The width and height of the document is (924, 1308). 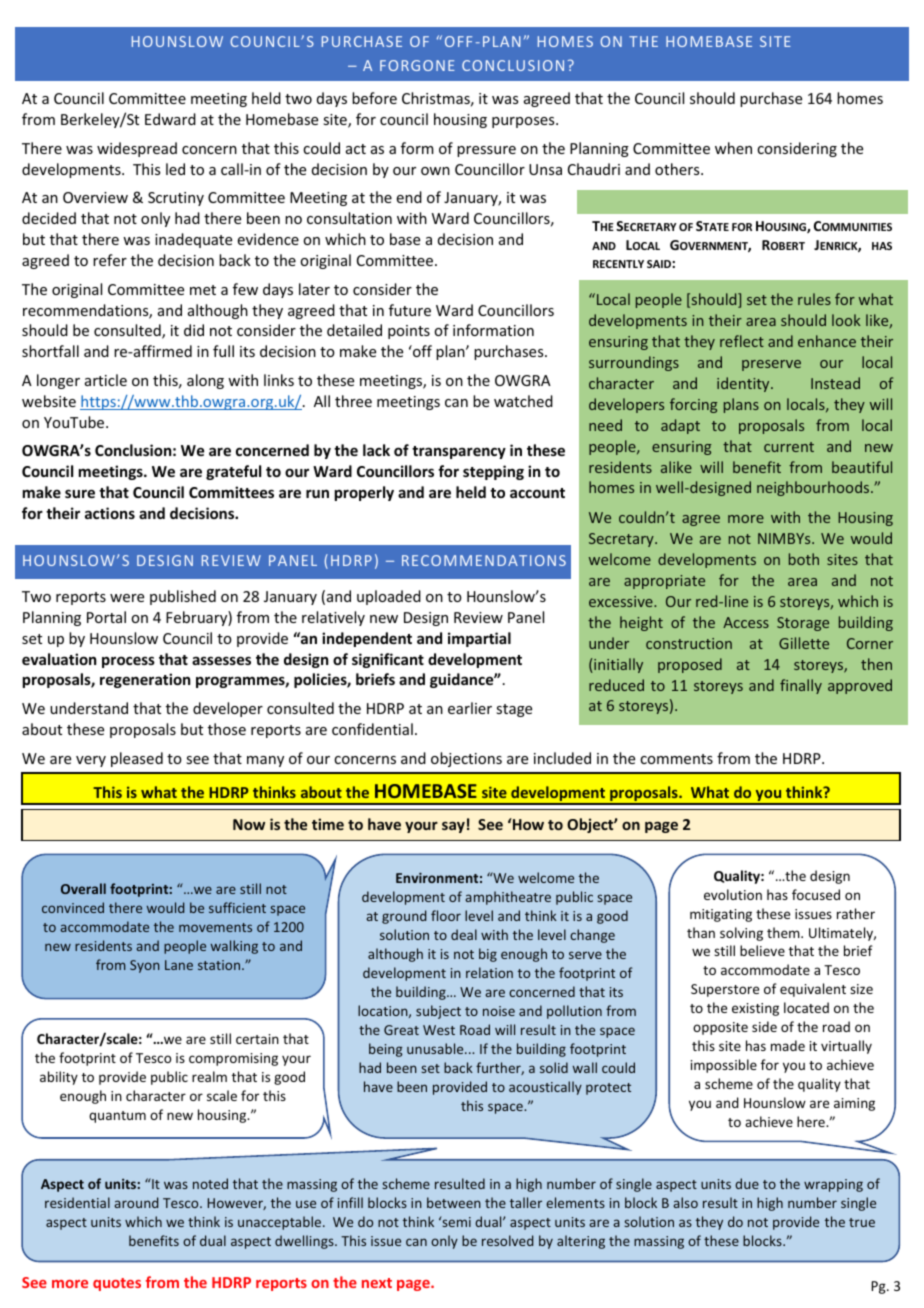 What do you see at coordinates (417, 65) in the document?
I see `FORGONE` at bounding box center [417, 65].
